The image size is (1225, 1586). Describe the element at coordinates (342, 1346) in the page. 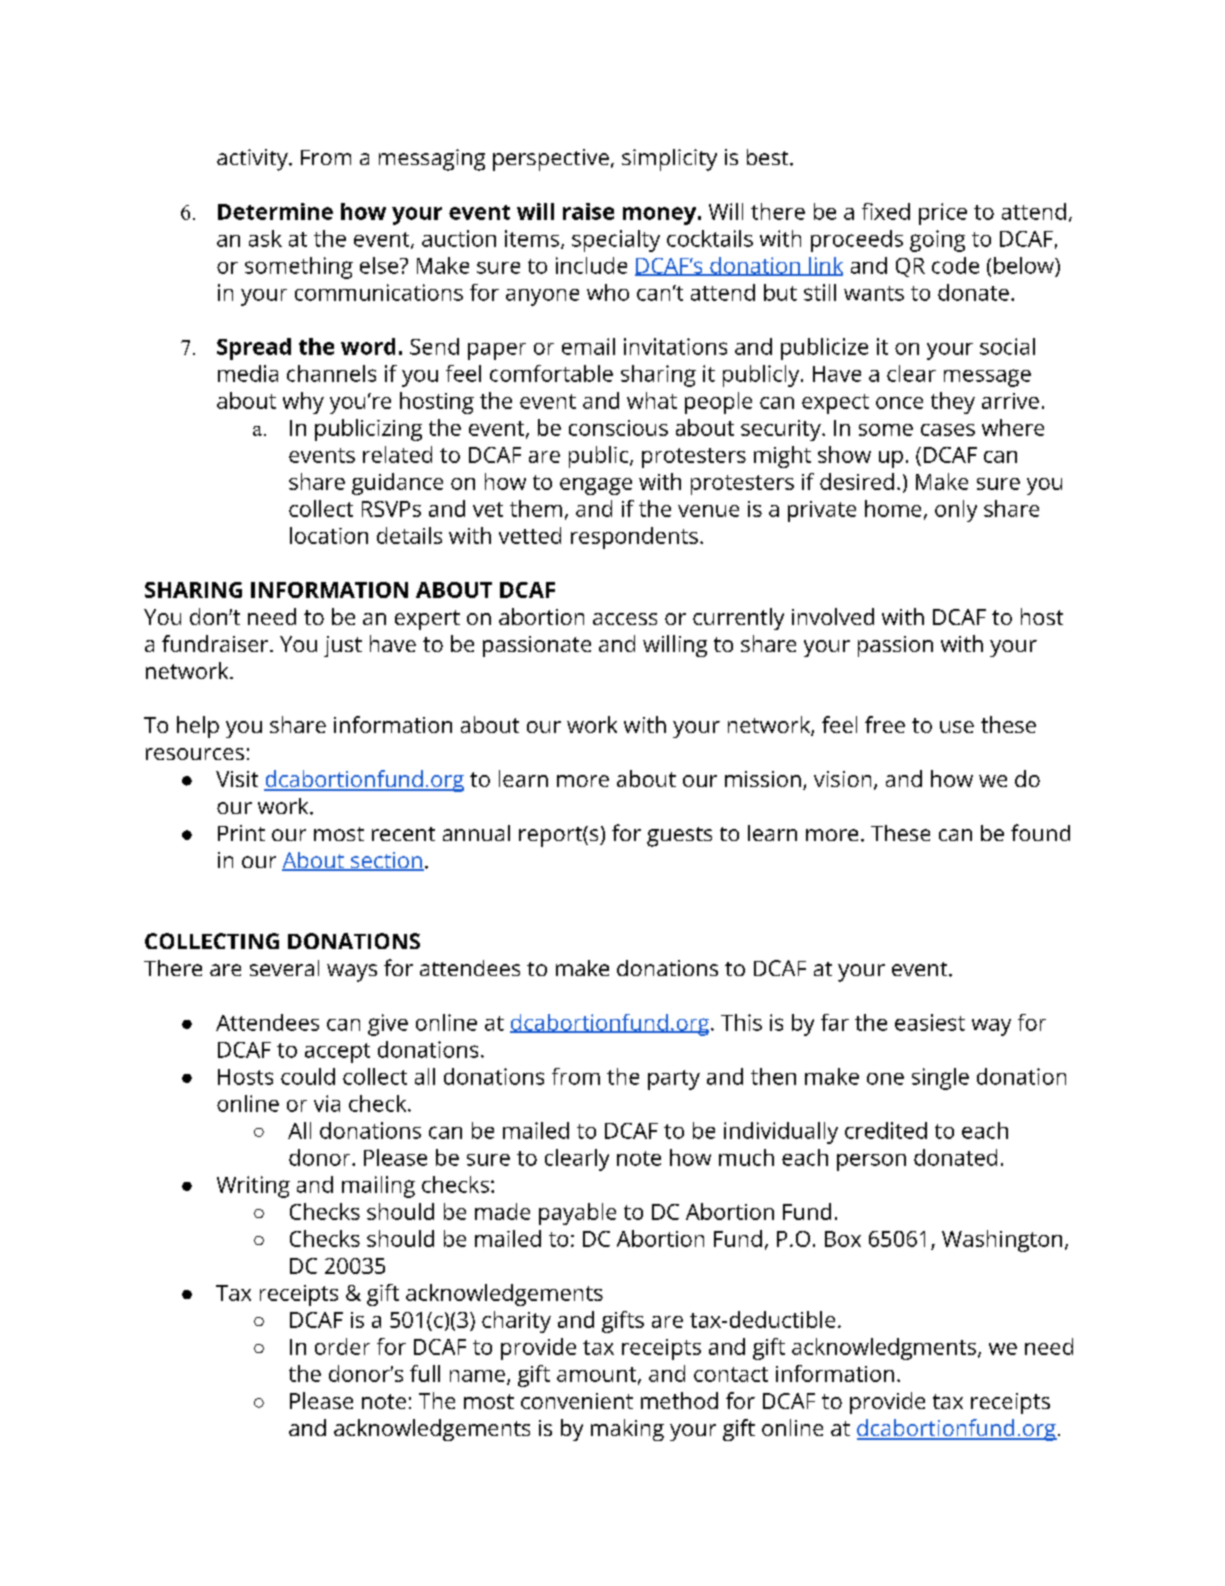

I see `order` at that location.
